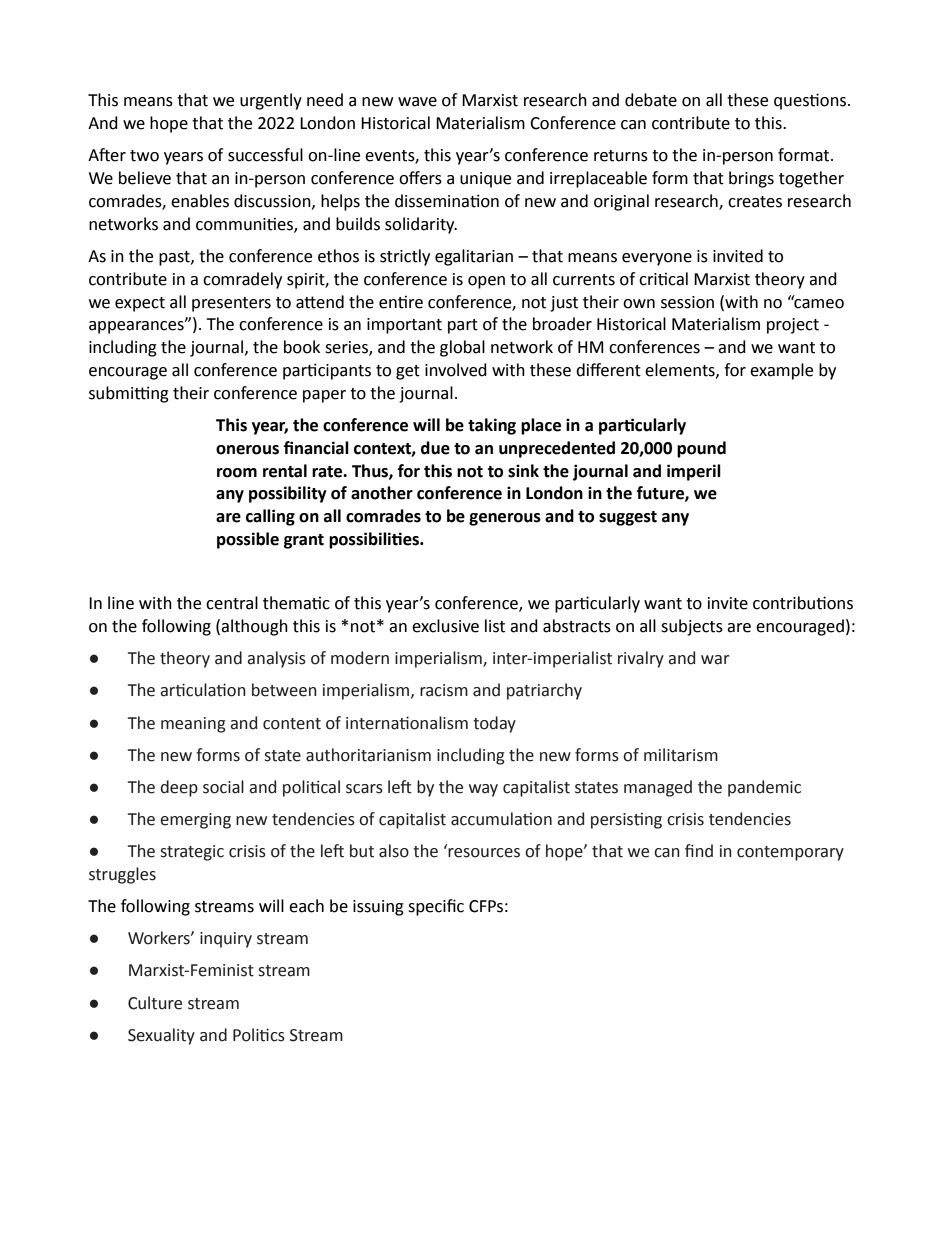 This screenshot has width=952, height=1233. What do you see at coordinates (155, 1003) in the screenshot?
I see `Culture` at bounding box center [155, 1003].
